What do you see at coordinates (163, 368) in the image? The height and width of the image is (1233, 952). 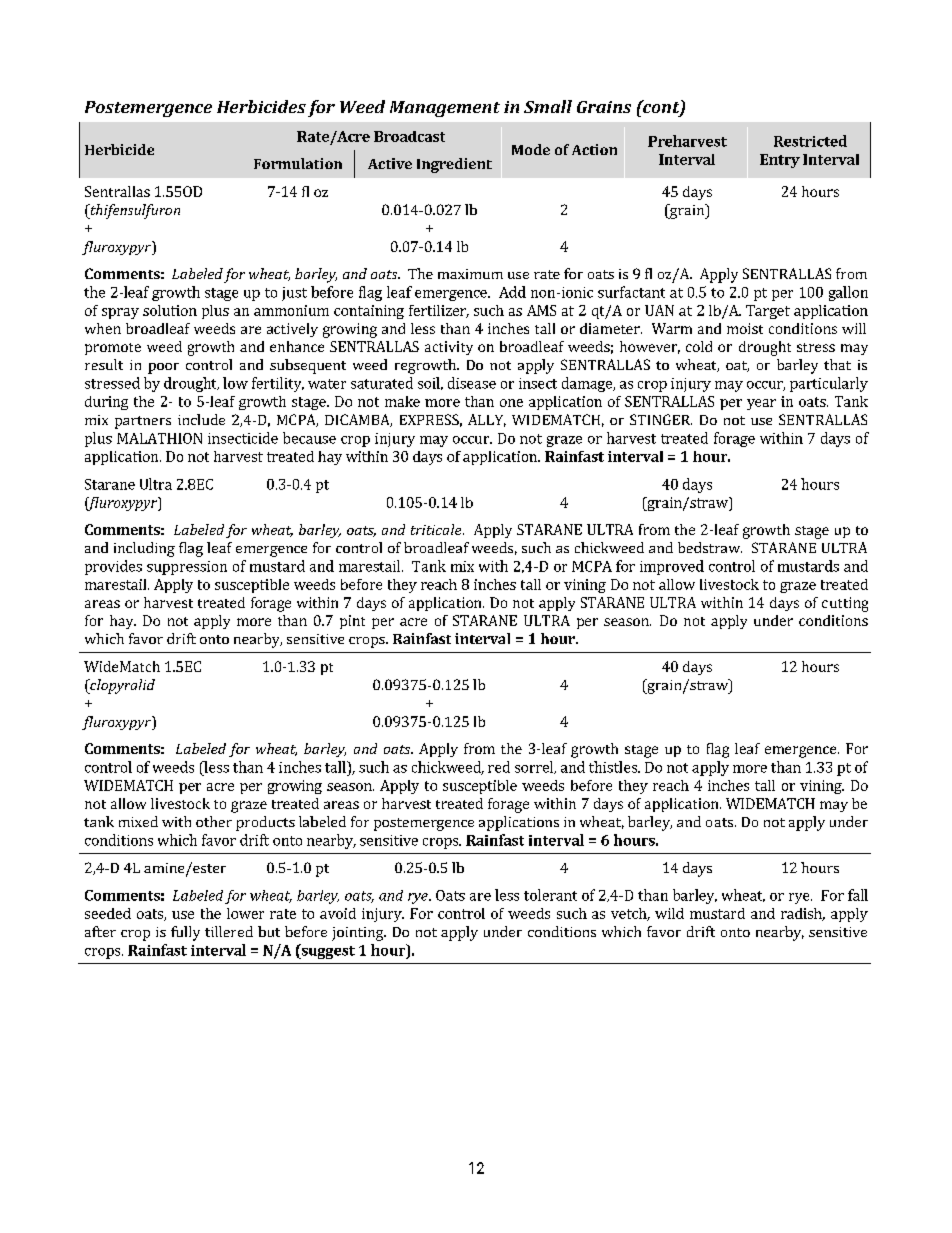 I see `poor` at bounding box center [163, 368].
